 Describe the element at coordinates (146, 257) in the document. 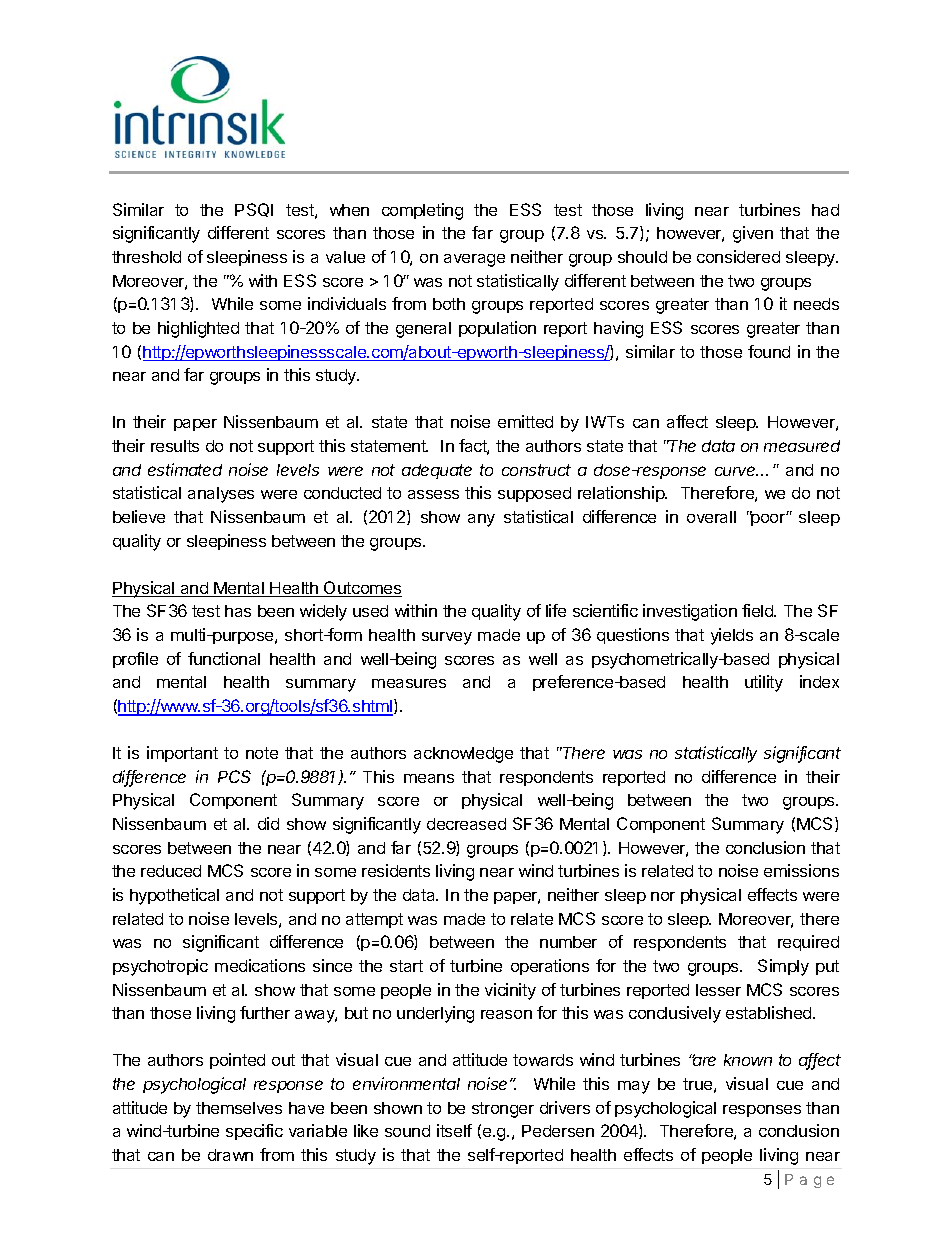

I see `threshold` at that location.
